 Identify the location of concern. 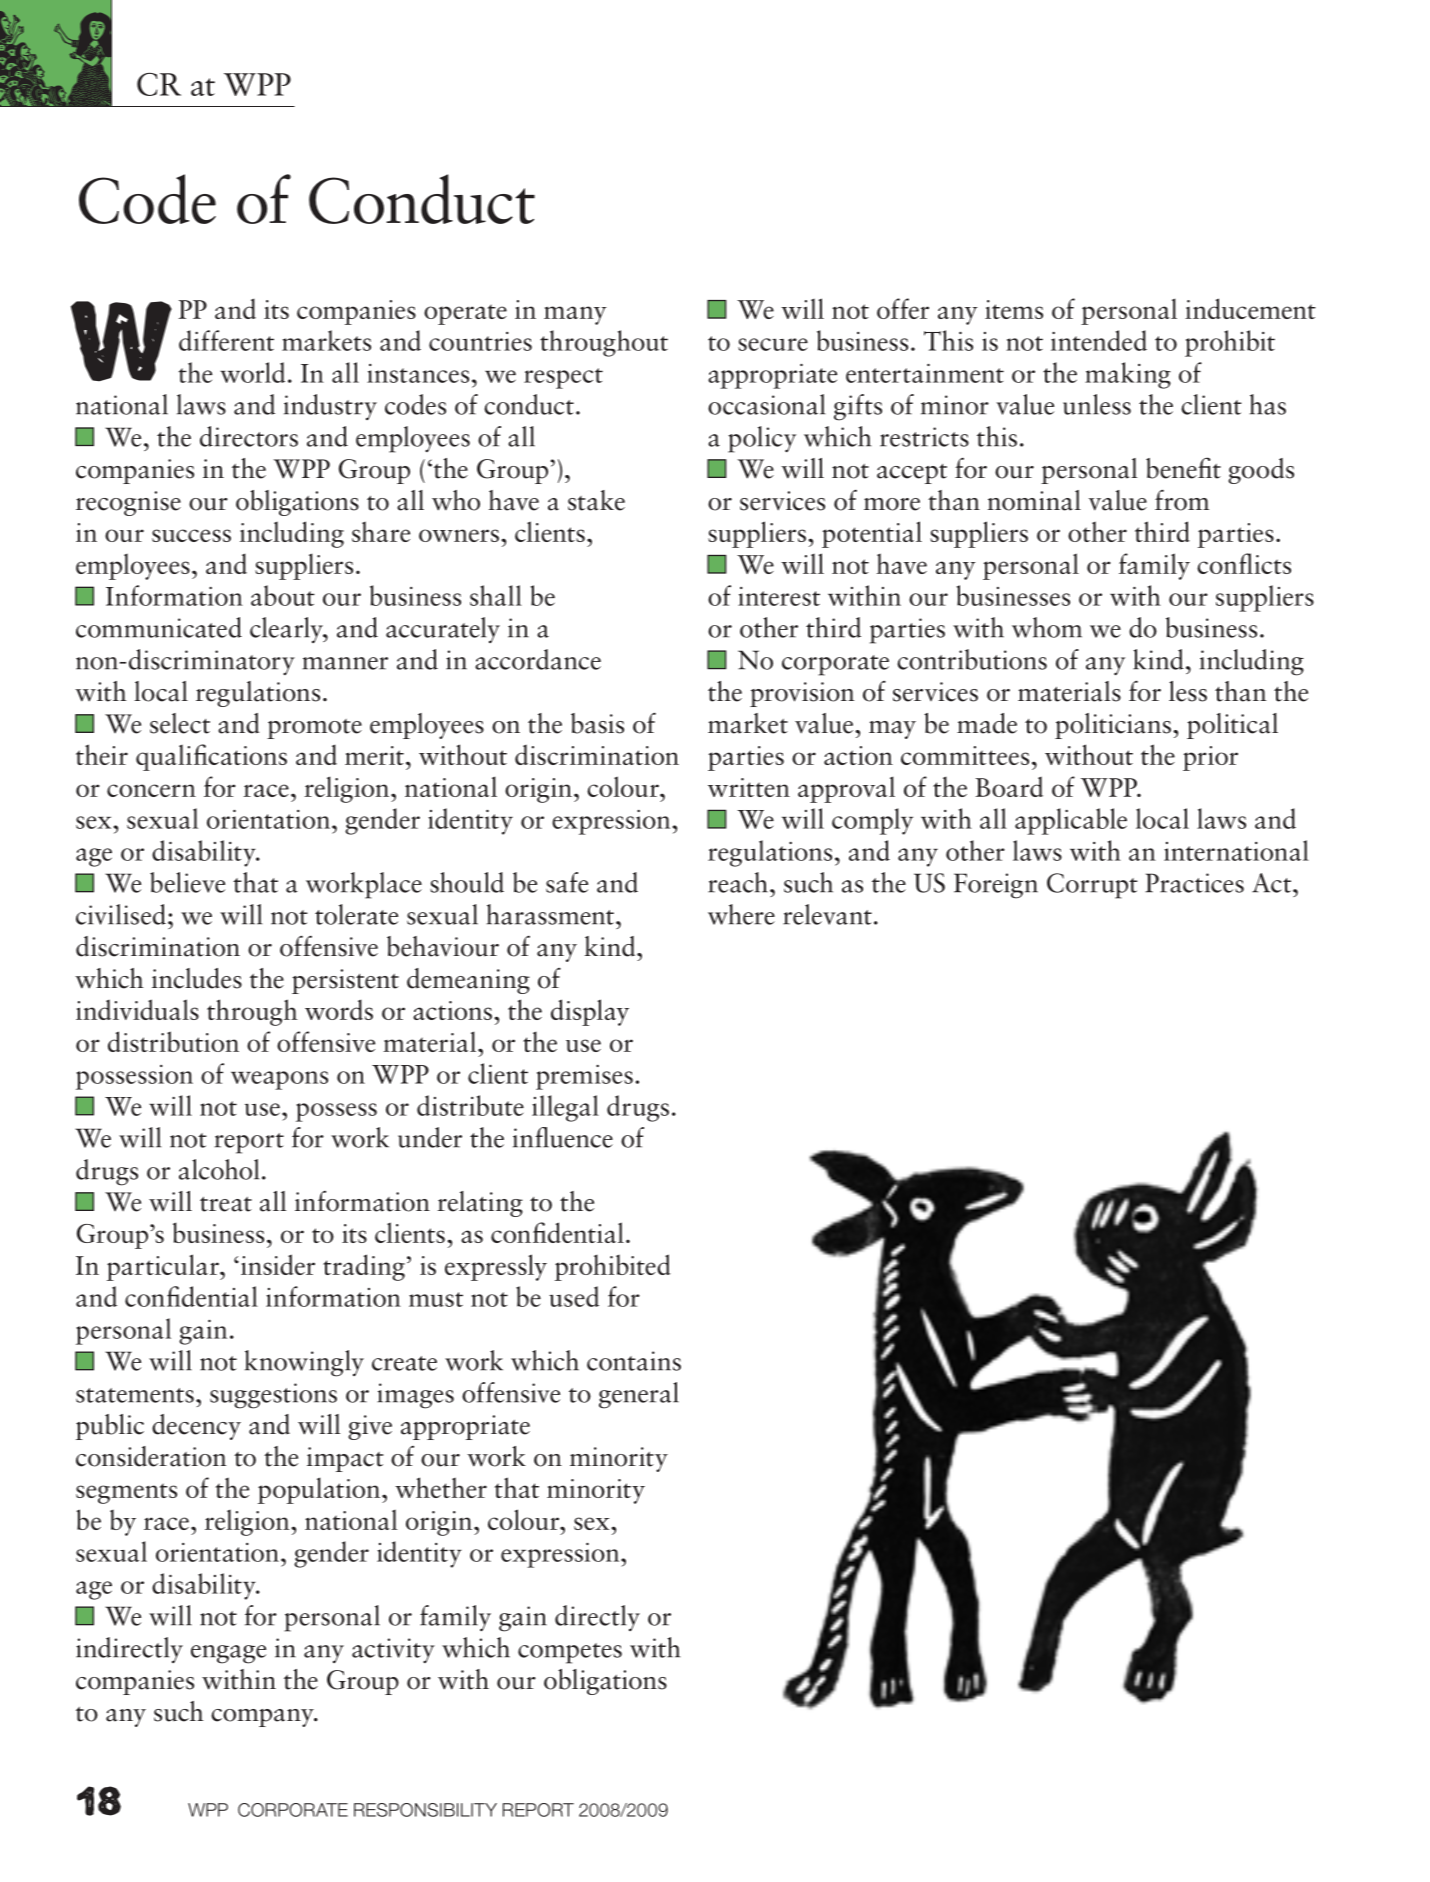
(151, 790).
